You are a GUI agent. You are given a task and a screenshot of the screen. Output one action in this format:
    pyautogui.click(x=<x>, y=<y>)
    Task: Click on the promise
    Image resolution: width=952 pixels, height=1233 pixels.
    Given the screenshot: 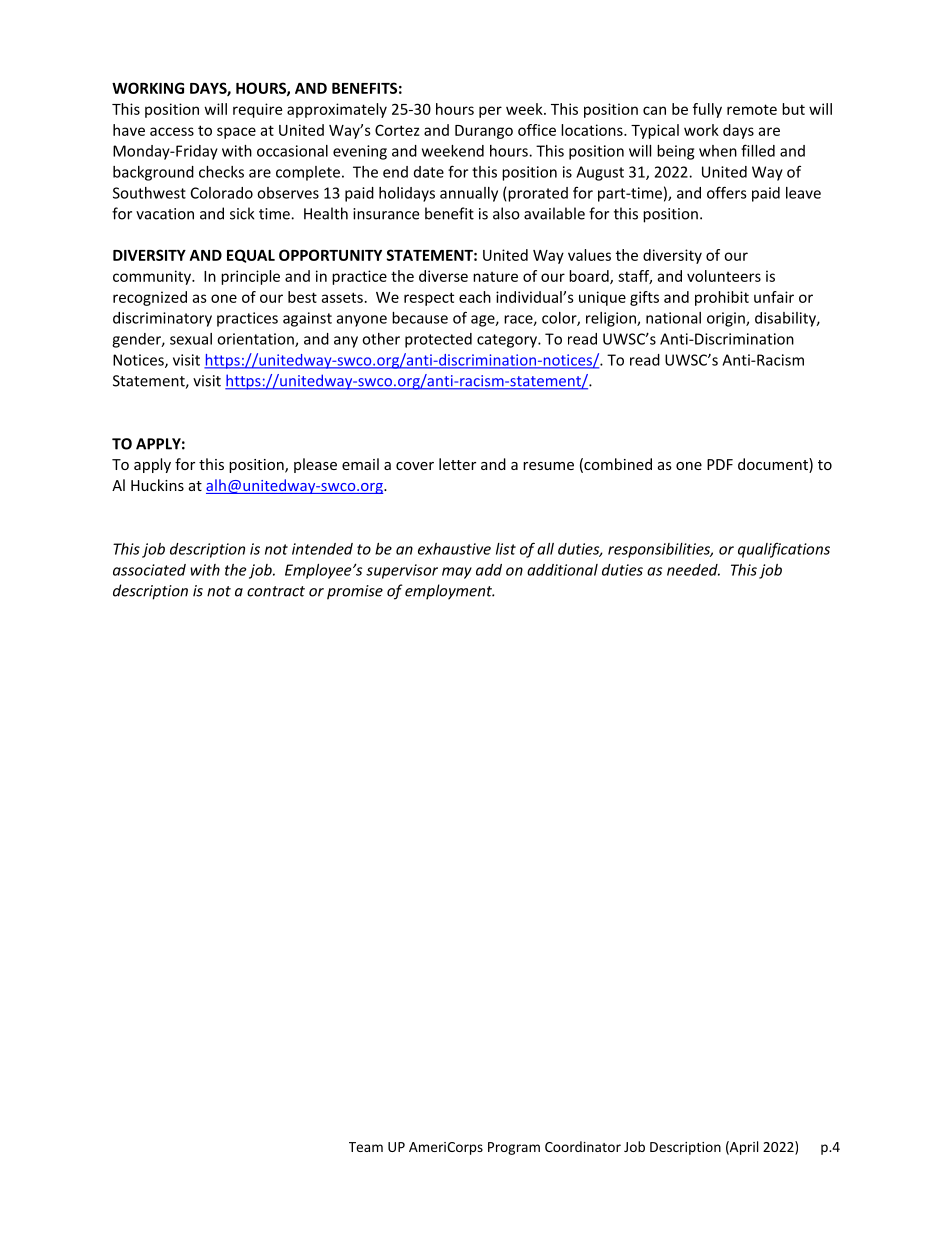 What is the action you would take?
    pyautogui.click(x=355, y=592)
